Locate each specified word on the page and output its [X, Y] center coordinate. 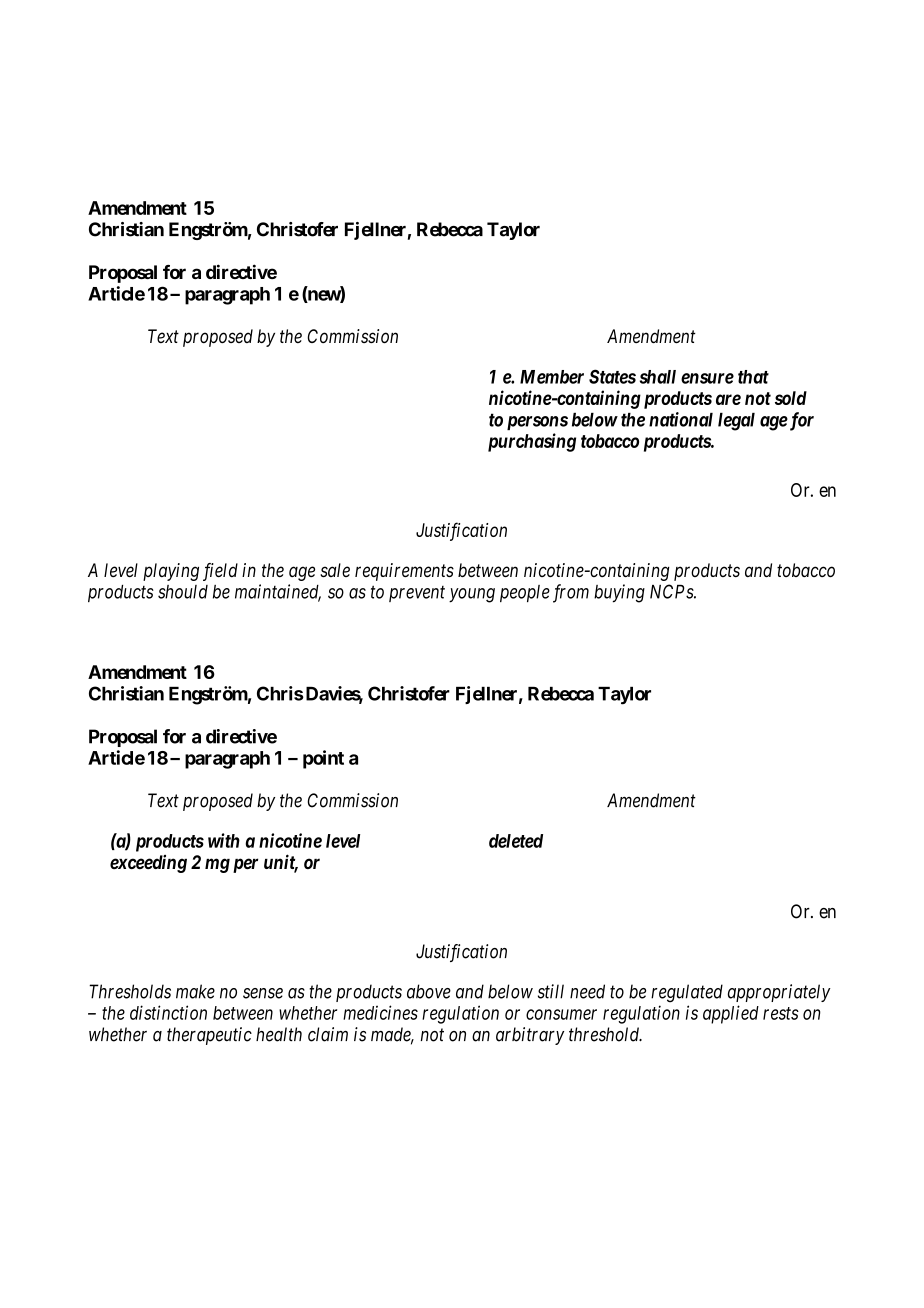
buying [619, 593]
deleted [516, 841]
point [323, 759]
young [472, 595]
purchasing [532, 442]
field [220, 572]
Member [552, 377]
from [571, 593]
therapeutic [209, 1036]
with [224, 840]
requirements [404, 572]
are [728, 399]
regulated [687, 993]
